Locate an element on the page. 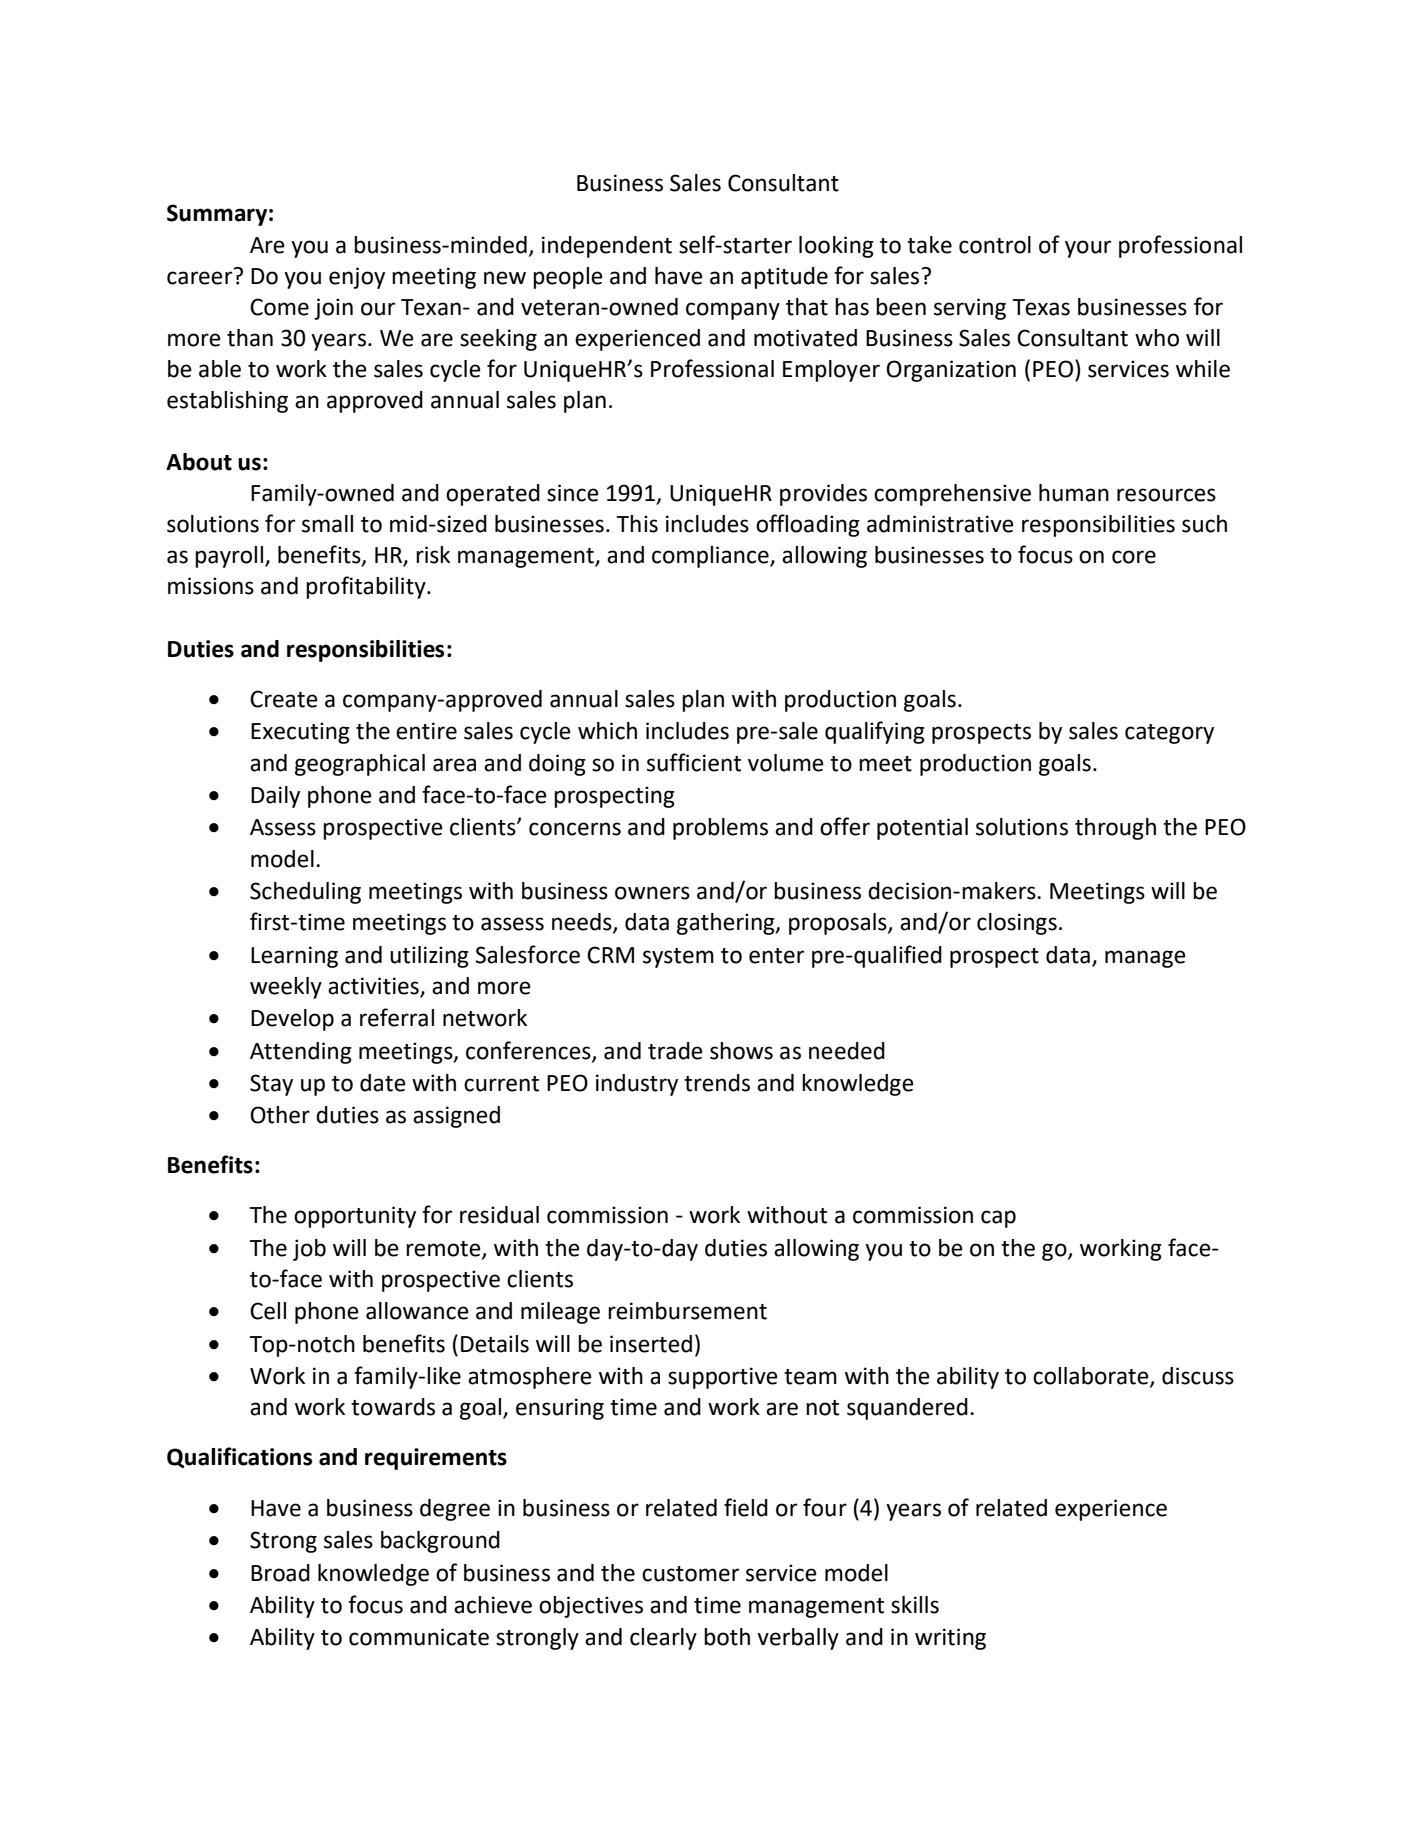 This image has height=1831, width=1415. core is located at coordinates (1134, 557).
